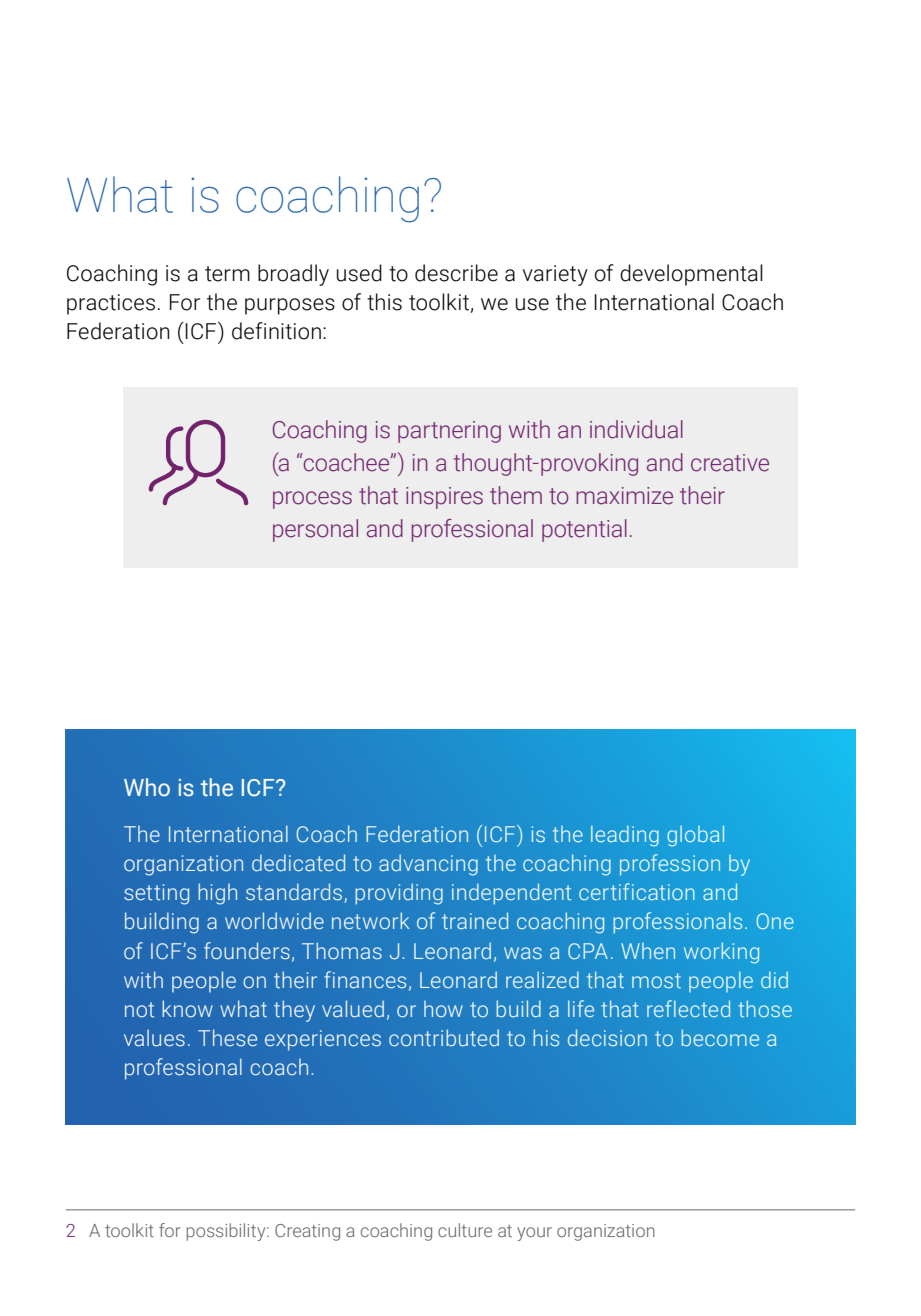 The image size is (921, 1316). I want to click on possibility, so click(227, 1232).
